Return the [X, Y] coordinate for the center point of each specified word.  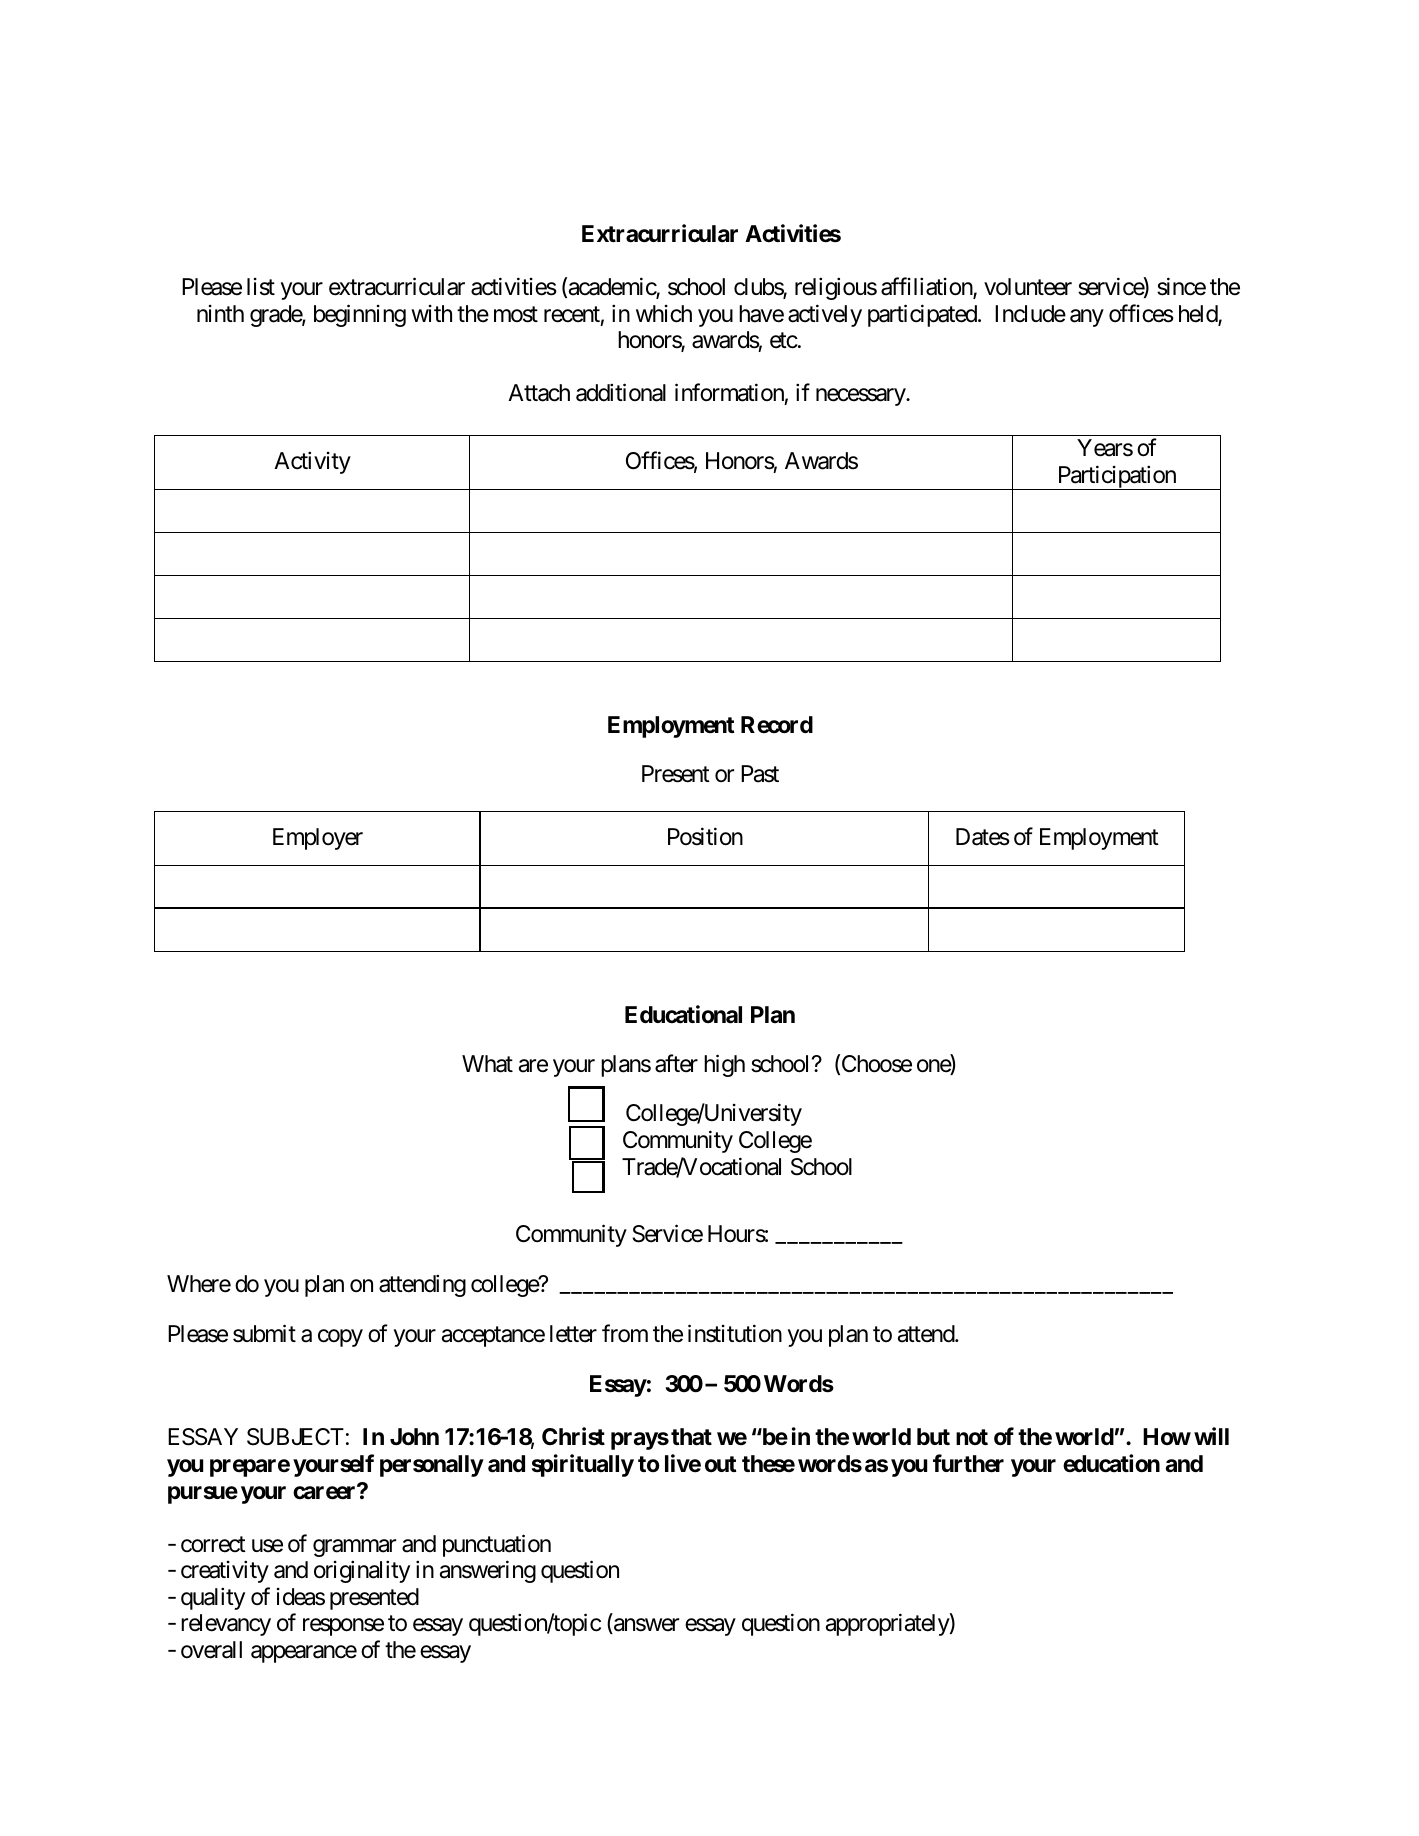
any [1087, 318]
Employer [318, 839]
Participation [1116, 477]
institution [735, 1333]
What [487, 1064]
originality [362, 1572]
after [676, 1063]
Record [777, 725]
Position [705, 837]
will [1211, 1436]
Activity [312, 463]
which [664, 314]
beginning [360, 315]
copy [340, 1338]
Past [760, 774]
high [724, 1065]
